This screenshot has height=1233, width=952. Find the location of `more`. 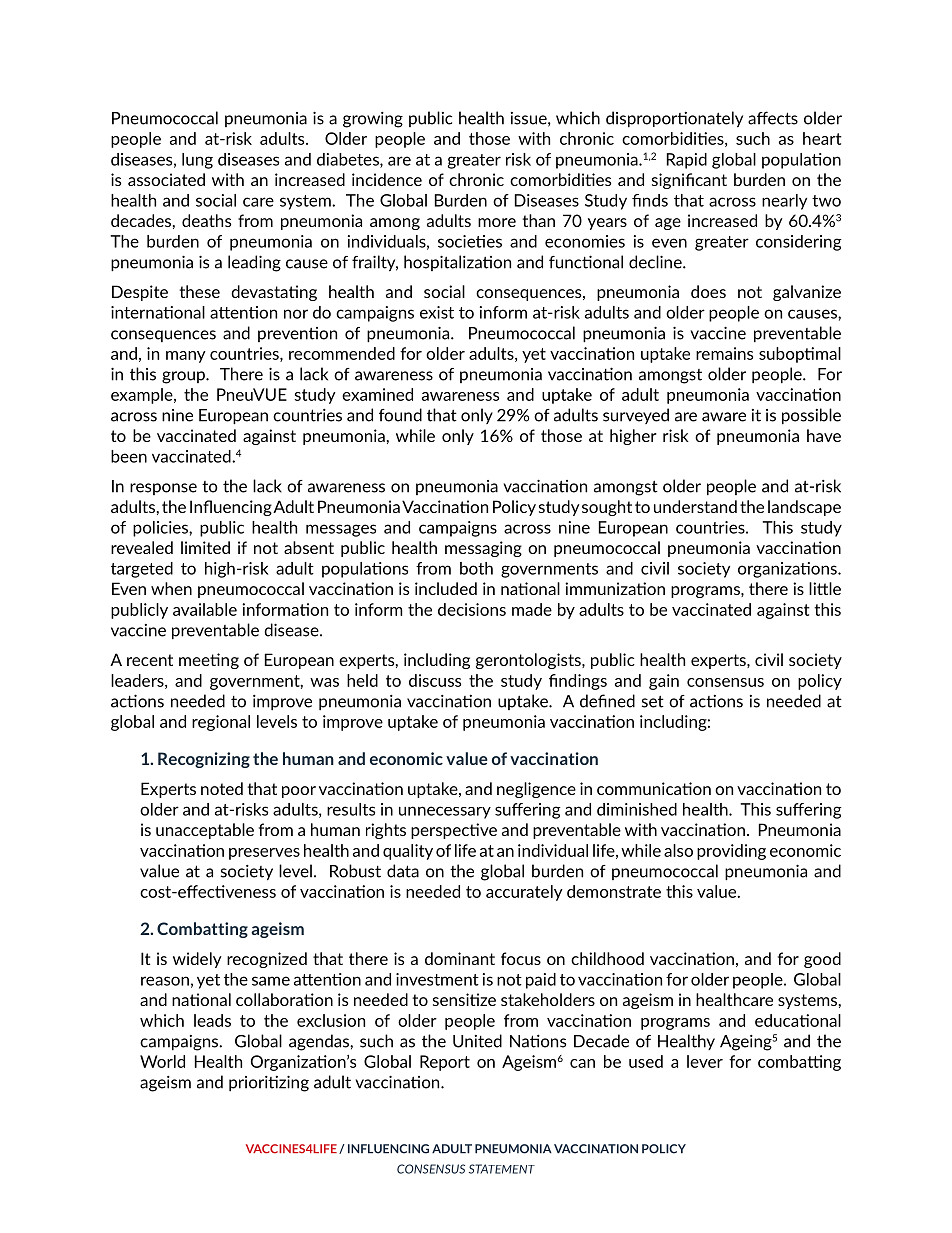

more is located at coordinates (497, 222).
